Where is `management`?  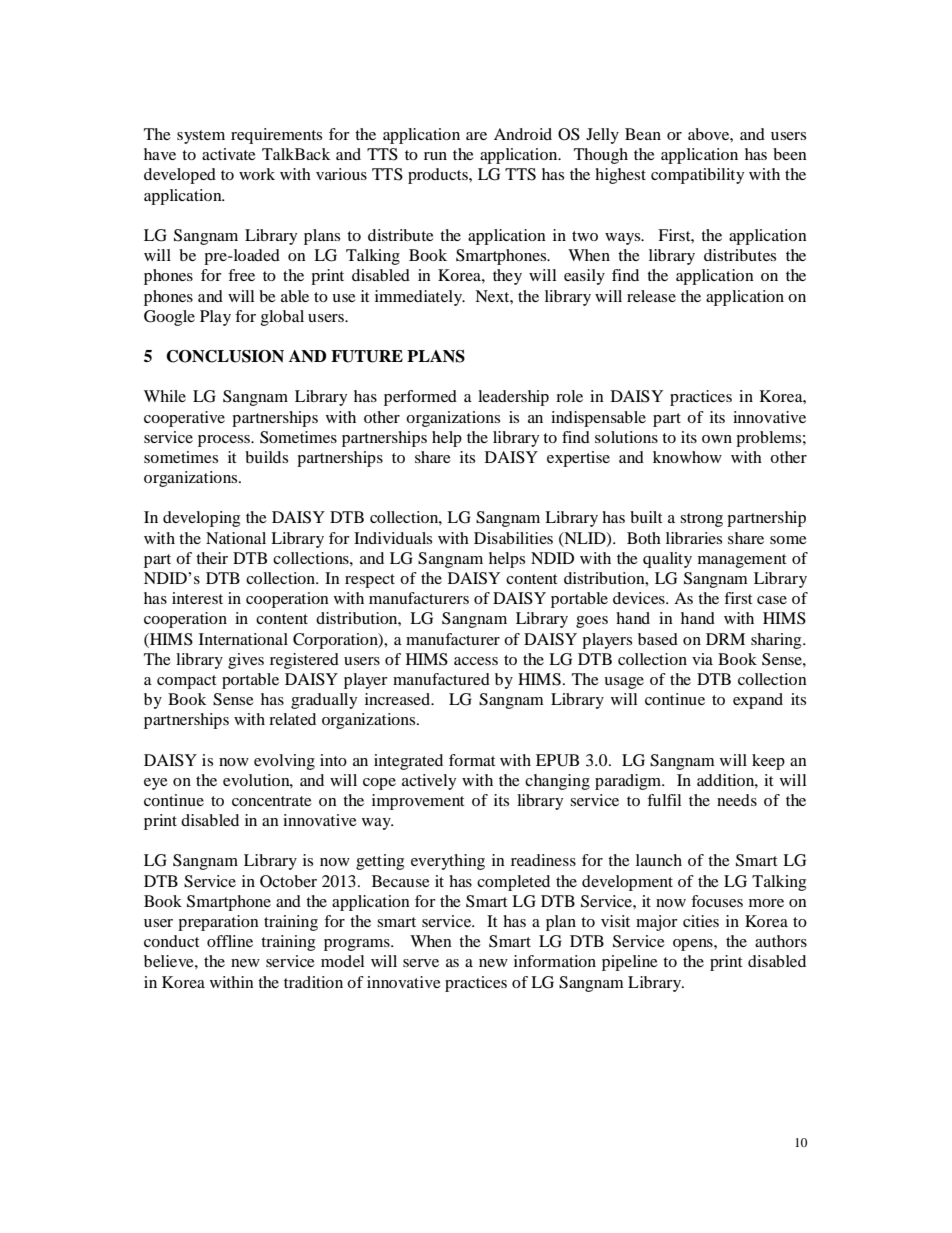
management is located at coordinates (742, 561).
